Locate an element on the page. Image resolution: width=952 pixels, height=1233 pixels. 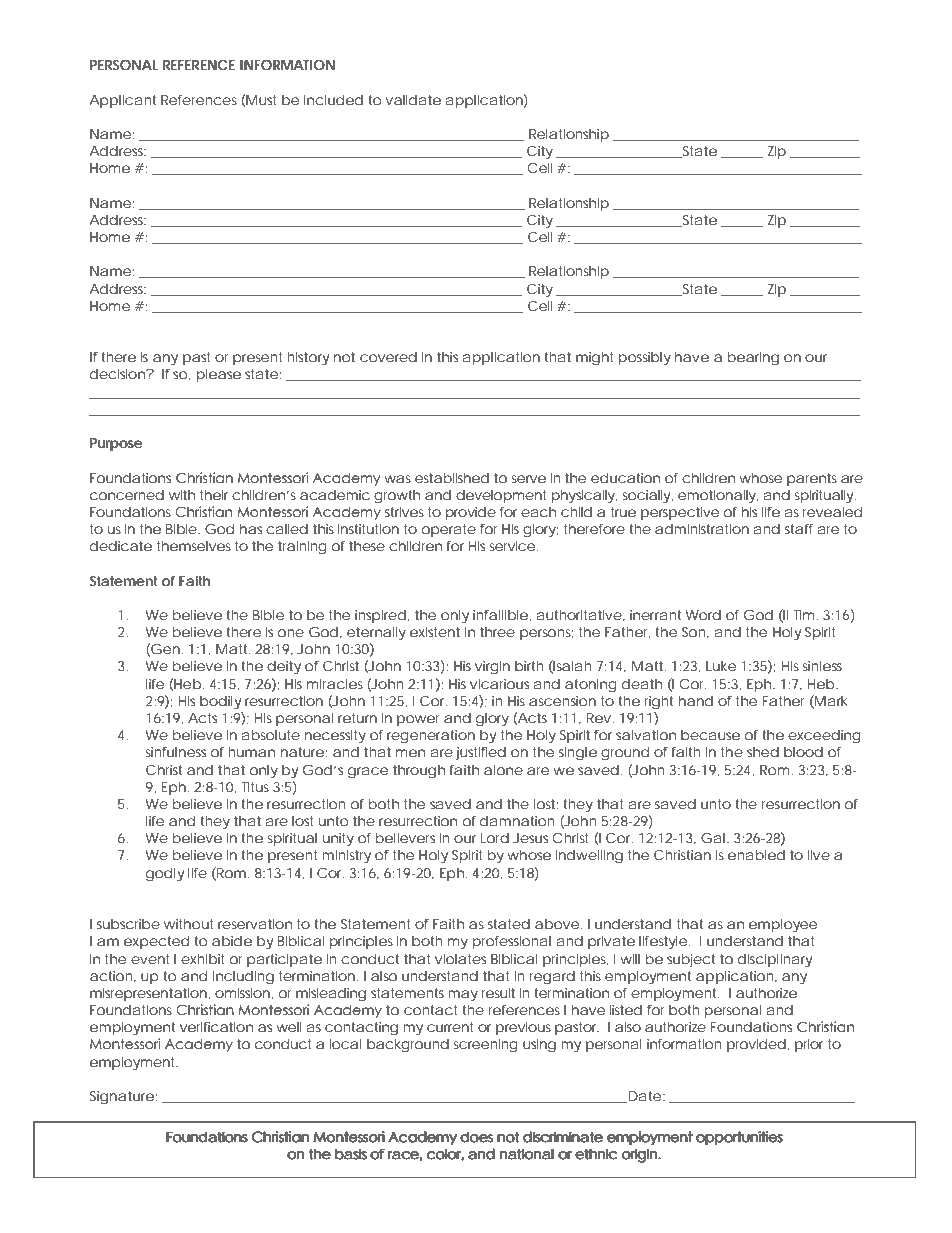
alone is located at coordinates (503, 770).
